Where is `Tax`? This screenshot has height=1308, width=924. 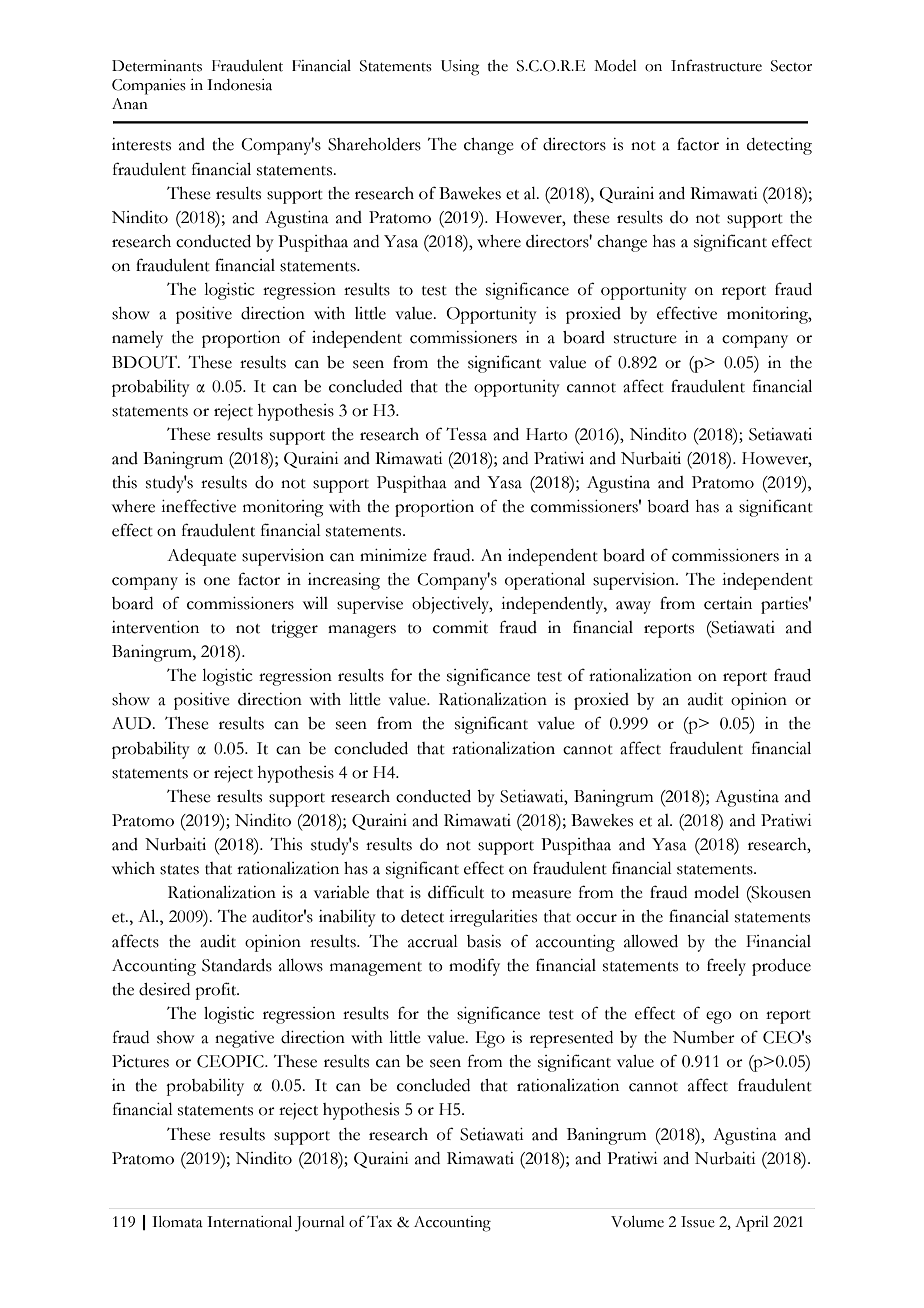 Tax is located at coordinates (379, 1221).
